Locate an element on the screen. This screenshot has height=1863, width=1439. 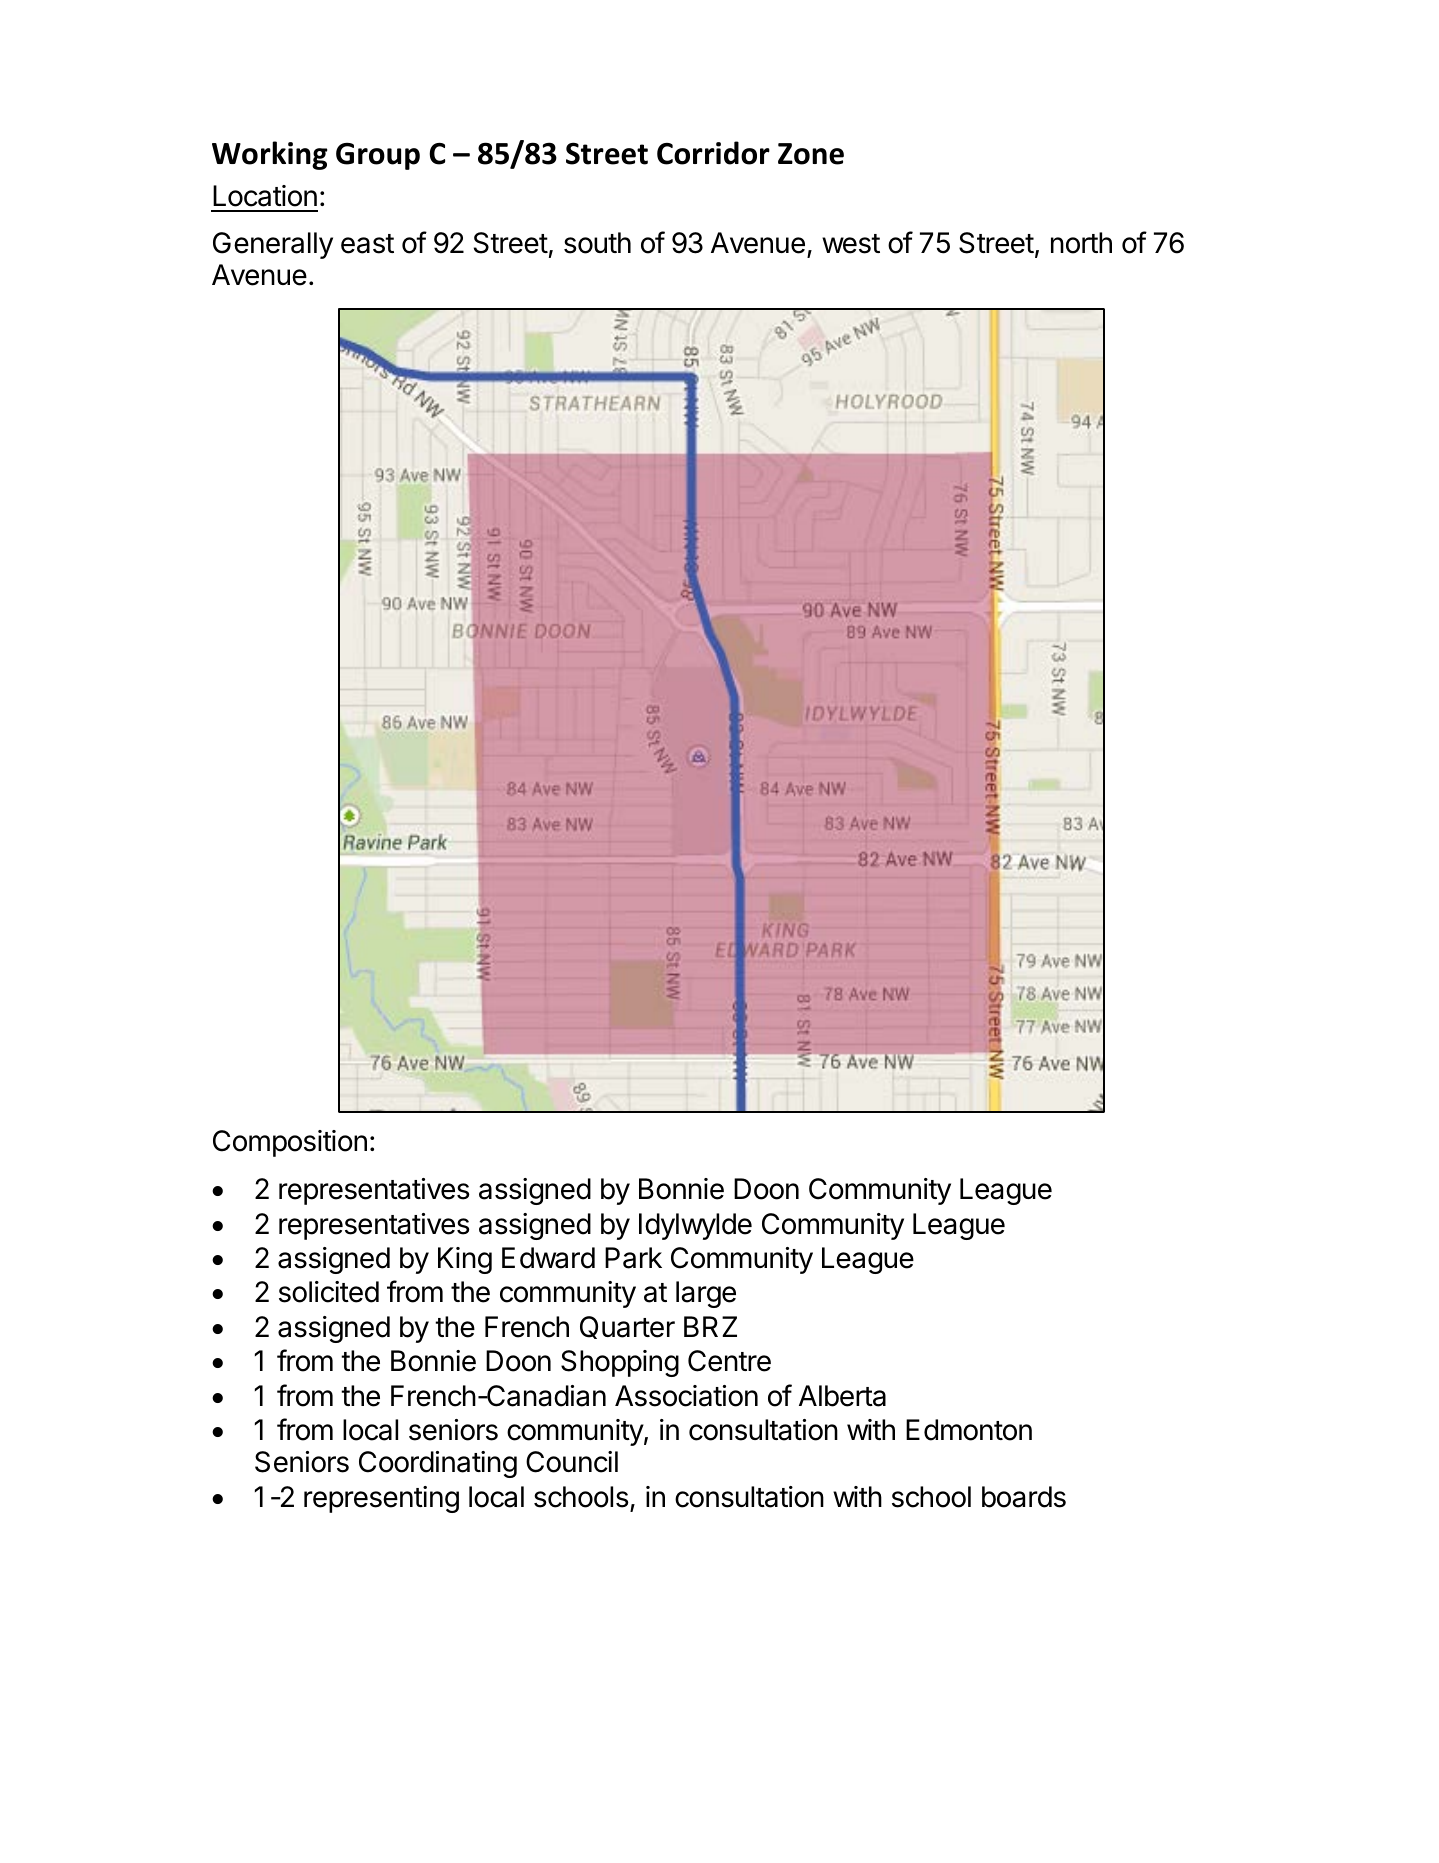
west is located at coordinates (851, 244).
